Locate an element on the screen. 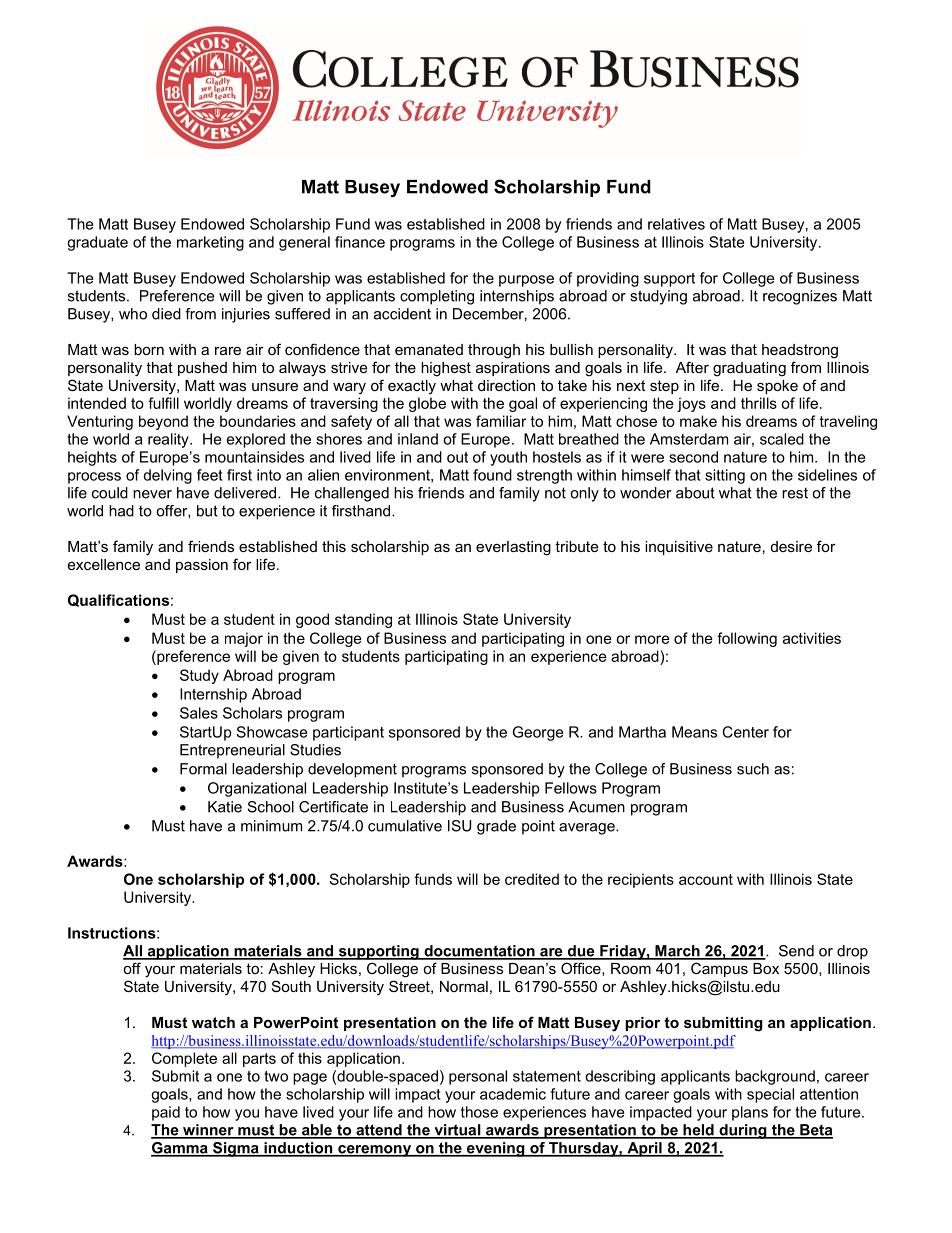  South is located at coordinates (291, 986).
